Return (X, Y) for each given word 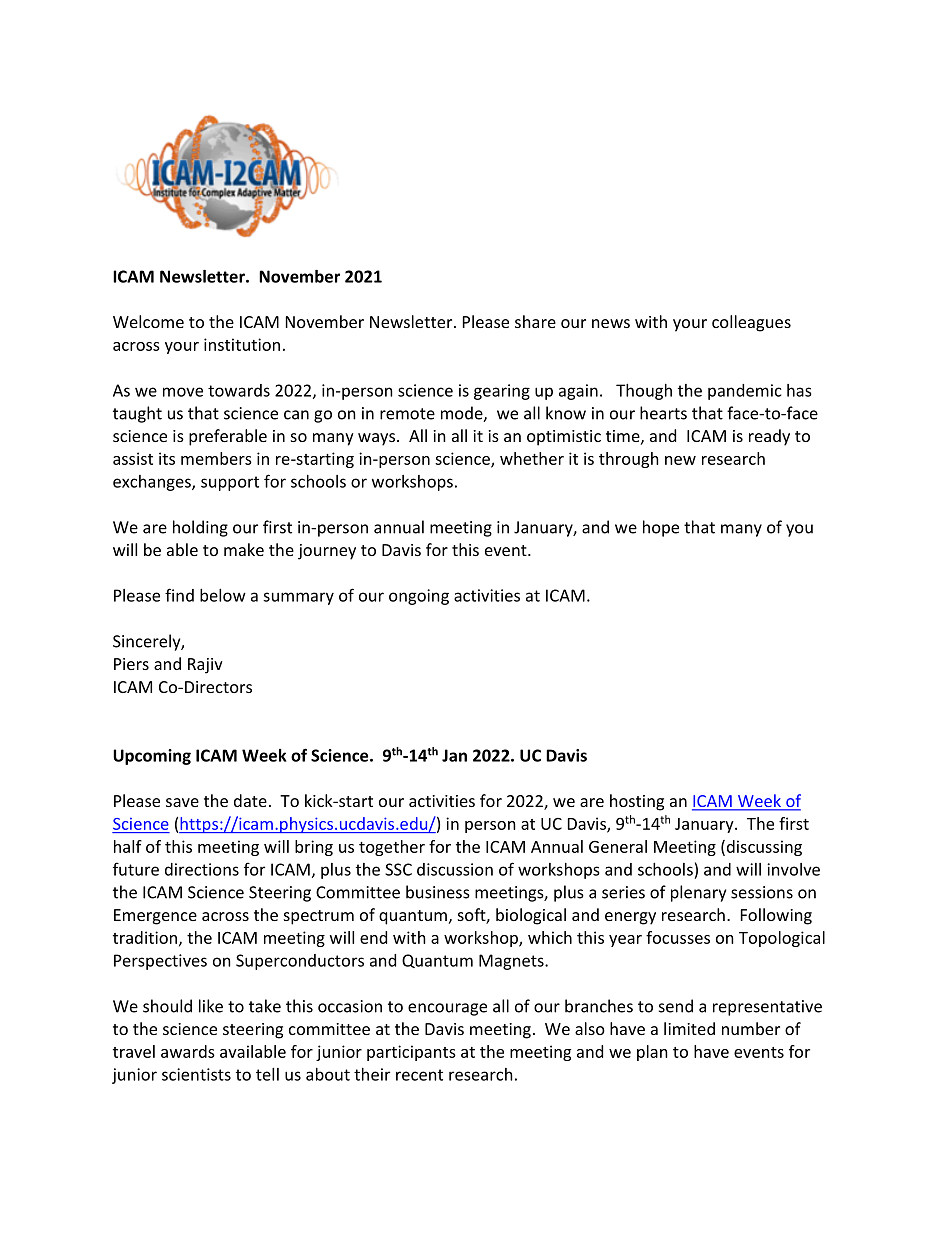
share (535, 321)
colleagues (751, 323)
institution (242, 344)
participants (411, 1053)
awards (188, 1051)
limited (689, 1028)
